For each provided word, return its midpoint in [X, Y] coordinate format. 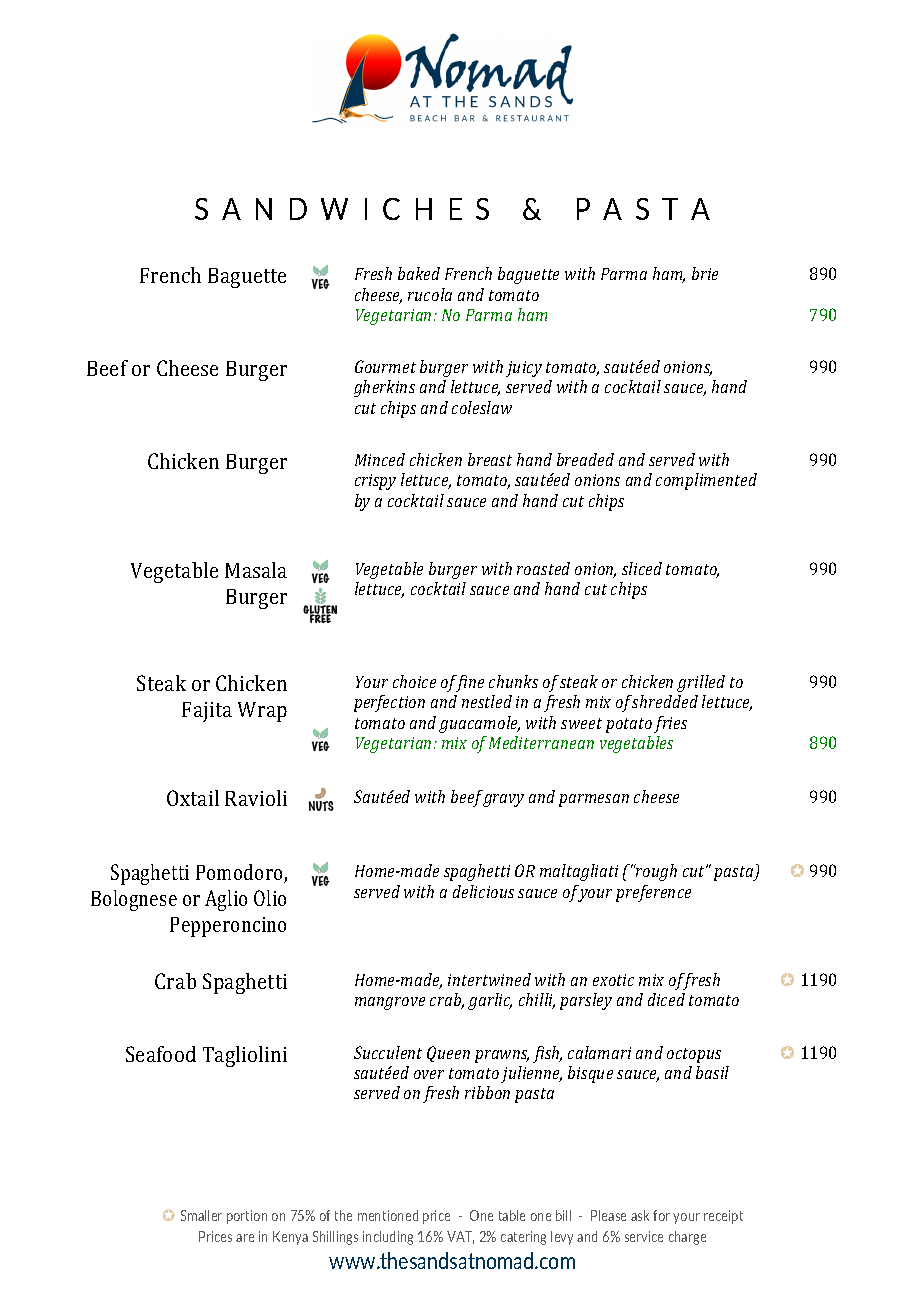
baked [419, 273]
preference [653, 893]
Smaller [201, 1215]
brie [705, 273]
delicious [483, 891]
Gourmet [385, 366]
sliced [642, 568]
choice [414, 681]
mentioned [388, 1215]
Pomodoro [240, 873]
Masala [256, 570]
